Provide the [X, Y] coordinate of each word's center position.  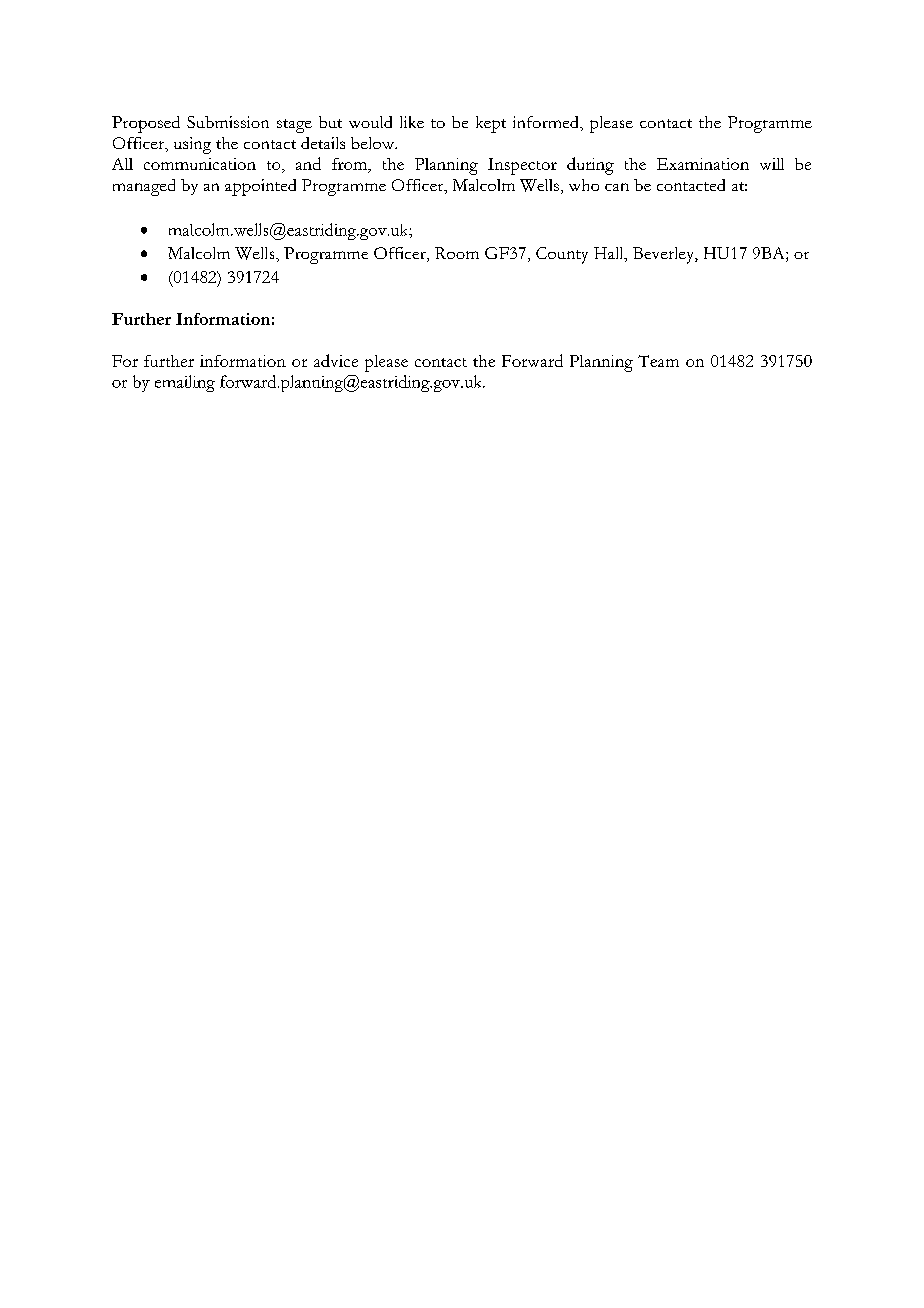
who [584, 185]
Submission [228, 122]
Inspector [522, 166]
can [617, 187]
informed [547, 122]
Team [658, 361]
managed [144, 187]
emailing [185, 383]
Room [457, 253]
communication [200, 164]
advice [336, 360]
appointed [260, 187]
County [562, 255]
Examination [703, 164]
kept [491, 124]
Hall [610, 254]
